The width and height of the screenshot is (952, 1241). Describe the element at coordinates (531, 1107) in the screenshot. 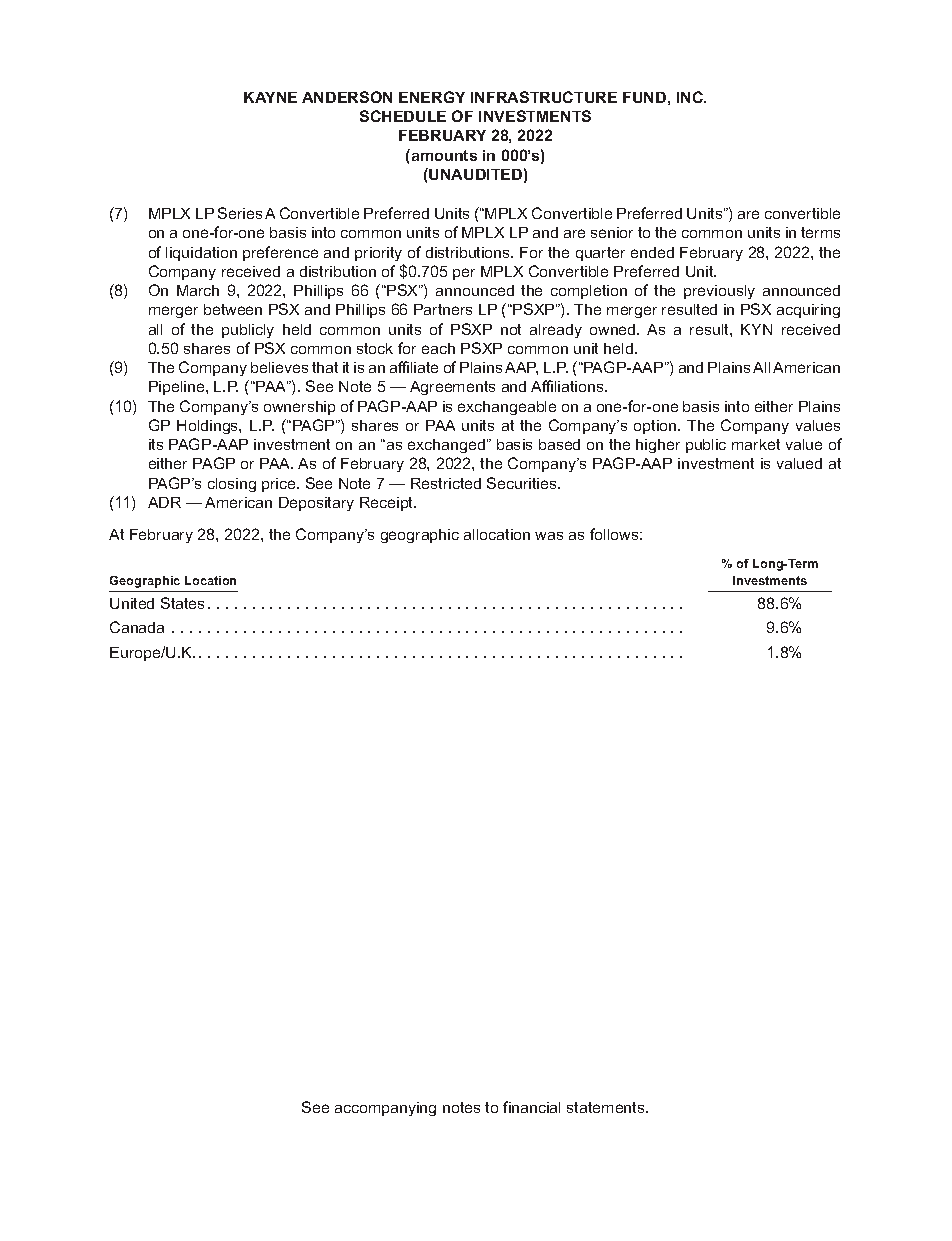

I see `financial` at that location.
